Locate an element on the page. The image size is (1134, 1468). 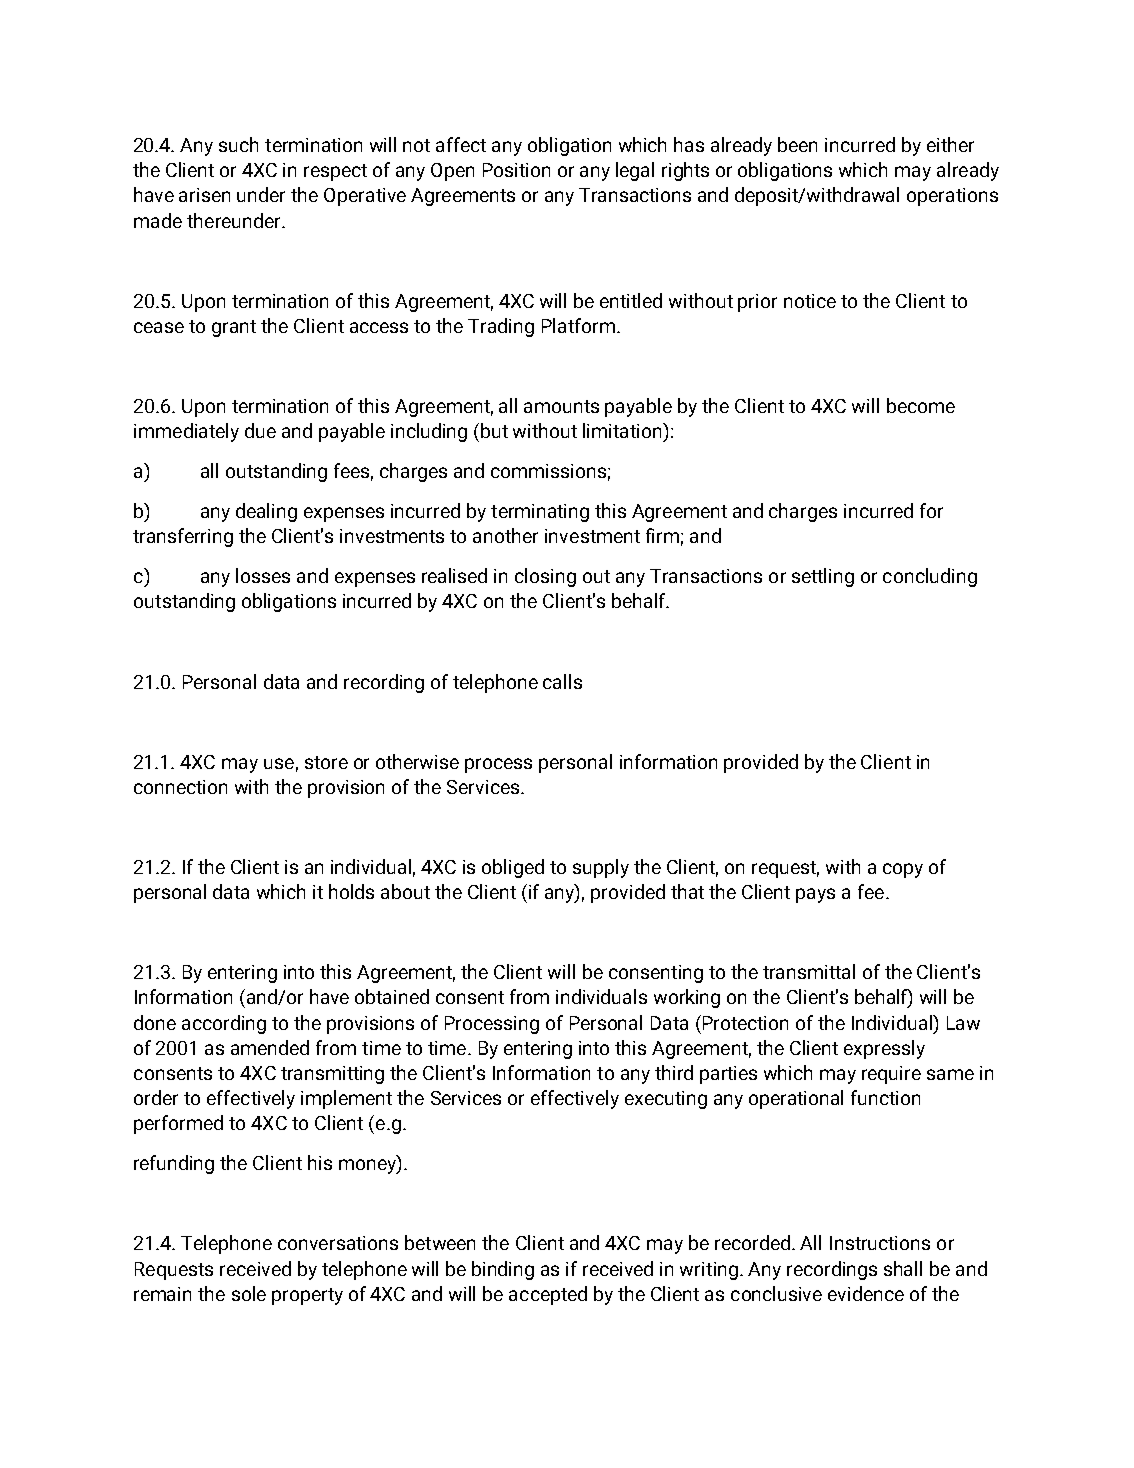
Position is located at coordinates (516, 170).
